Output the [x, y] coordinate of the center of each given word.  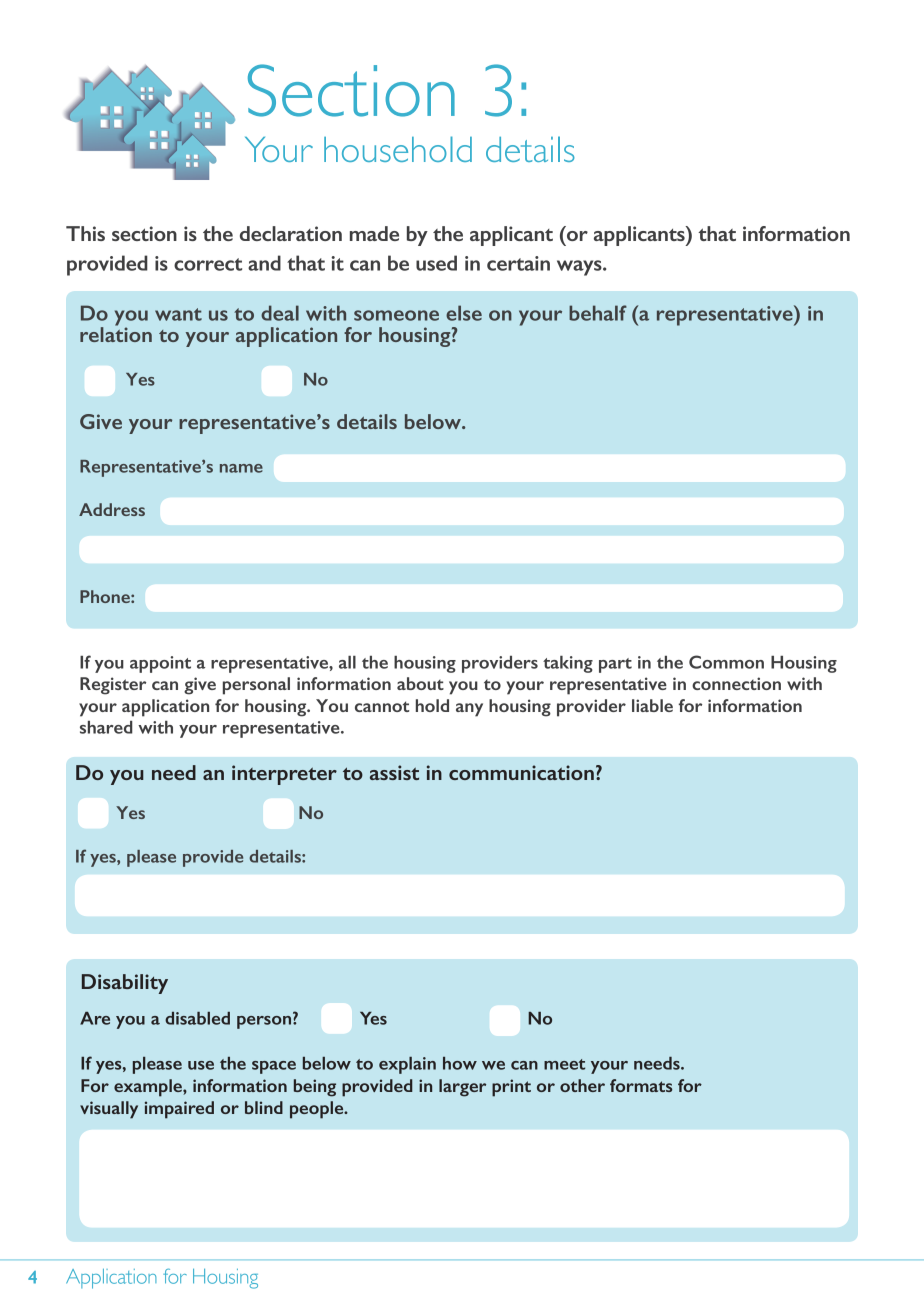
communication [521, 772]
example [149, 1088]
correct [208, 264]
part [615, 665]
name [241, 468]
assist [394, 772]
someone [396, 315]
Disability [125, 984]
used [436, 263]
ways [580, 268]
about [420, 683]
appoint [160, 664]
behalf [598, 313]
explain [407, 1065]
